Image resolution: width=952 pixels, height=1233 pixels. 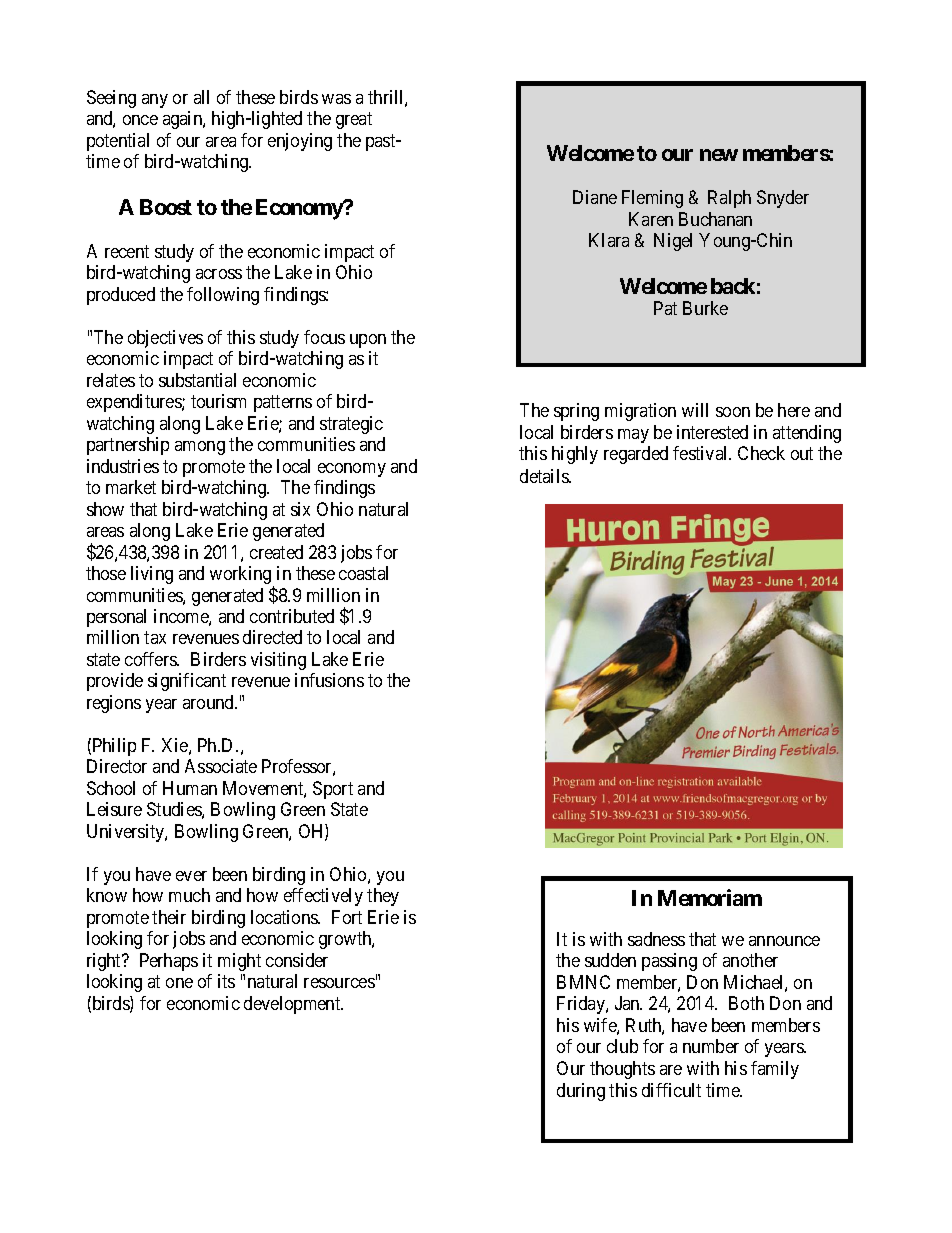 I want to click on Human, so click(x=190, y=788).
